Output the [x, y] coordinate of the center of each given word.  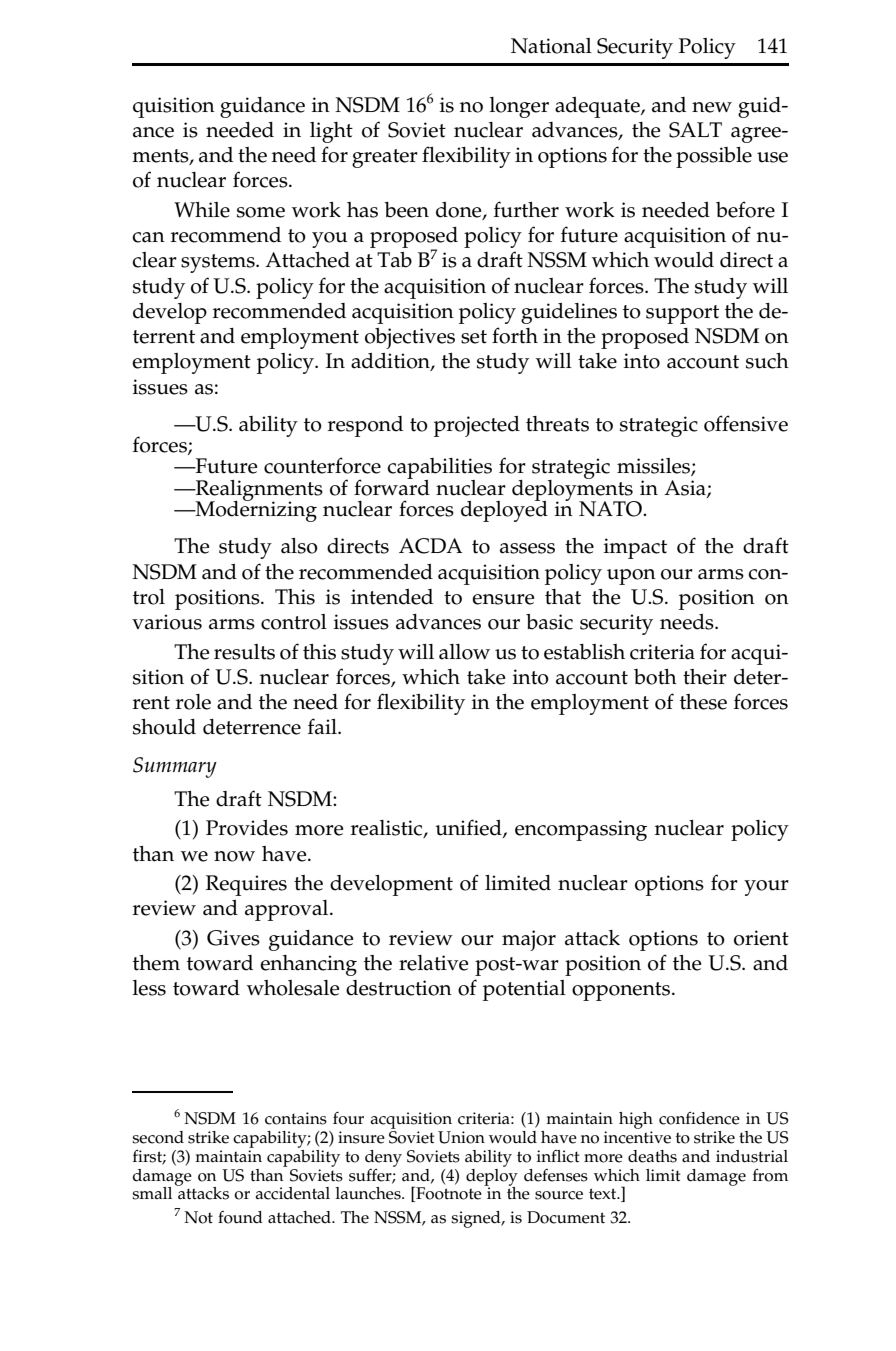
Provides [247, 828]
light [331, 132]
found [240, 1217]
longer [519, 107]
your [766, 888]
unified [469, 828]
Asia [686, 488]
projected [477, 426]
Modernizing [255, 510]
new [712, 107]
